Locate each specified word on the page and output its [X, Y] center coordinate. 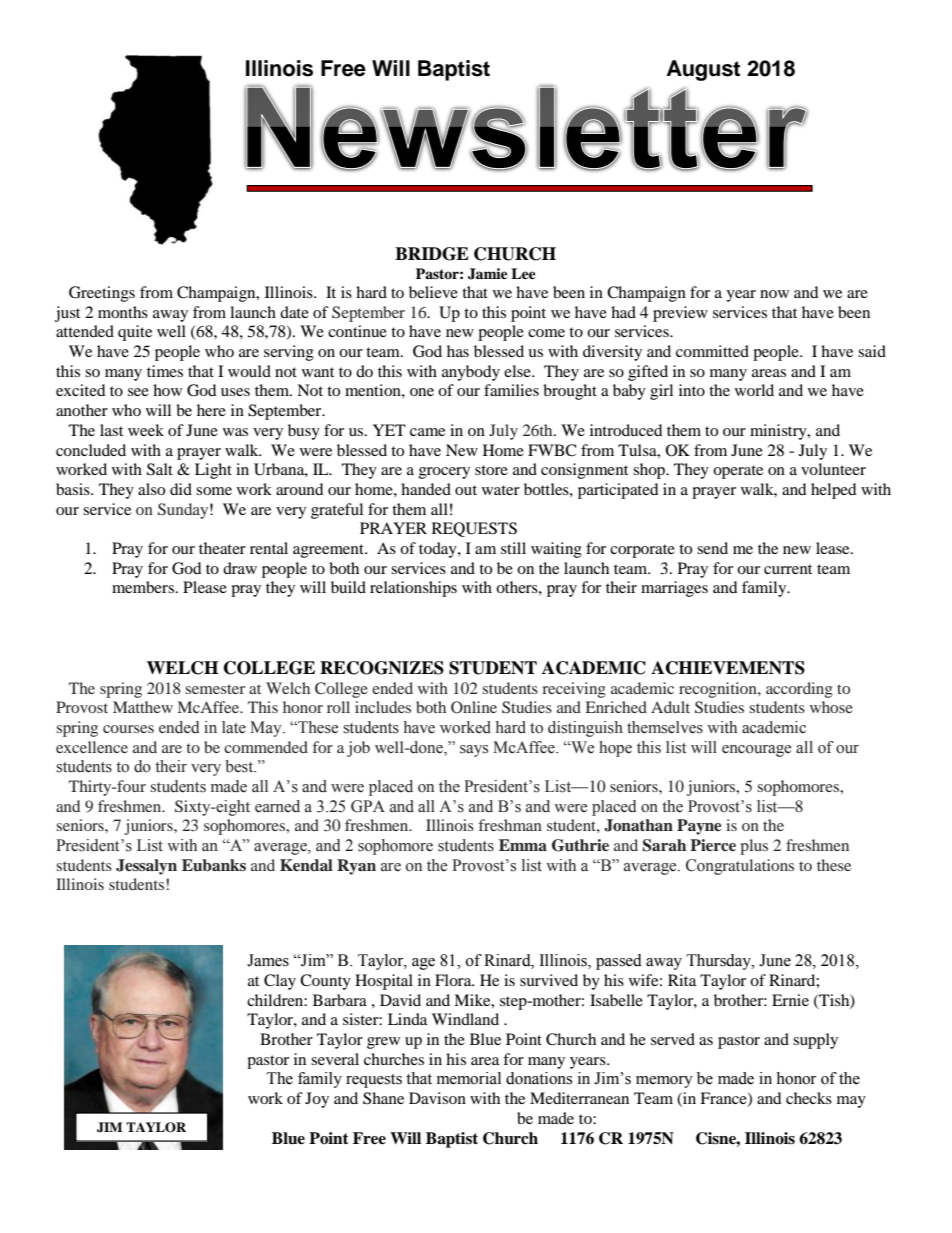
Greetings [102, 294]
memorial [469, 1078]
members [143, 587]
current [788, 569]
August [703, 70]
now [774, 294]
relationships [413, 589]
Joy [317, 1100]
